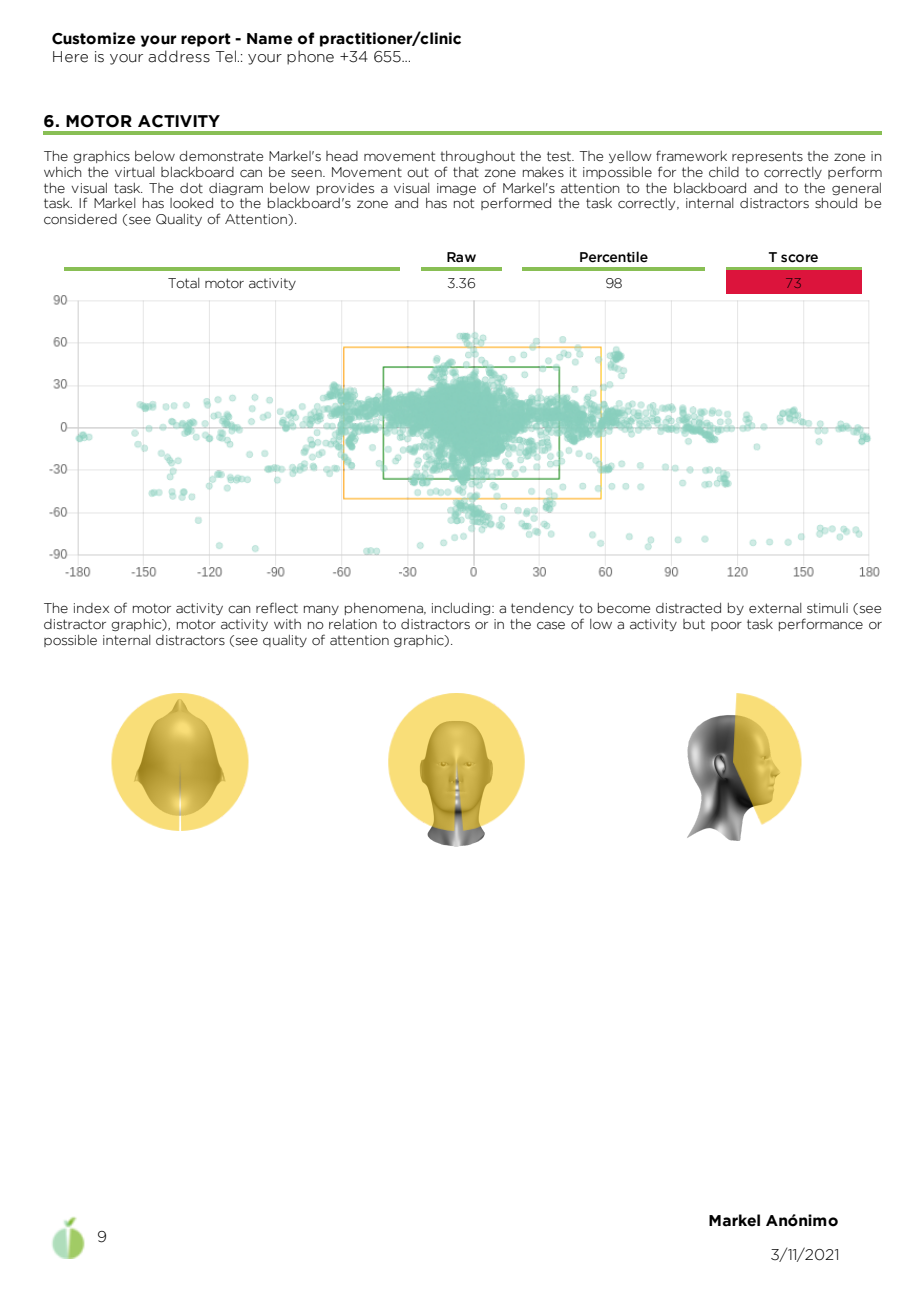 The height and width of the screenshot is (1308, 924). I want to click on score, so click(799, 258).
